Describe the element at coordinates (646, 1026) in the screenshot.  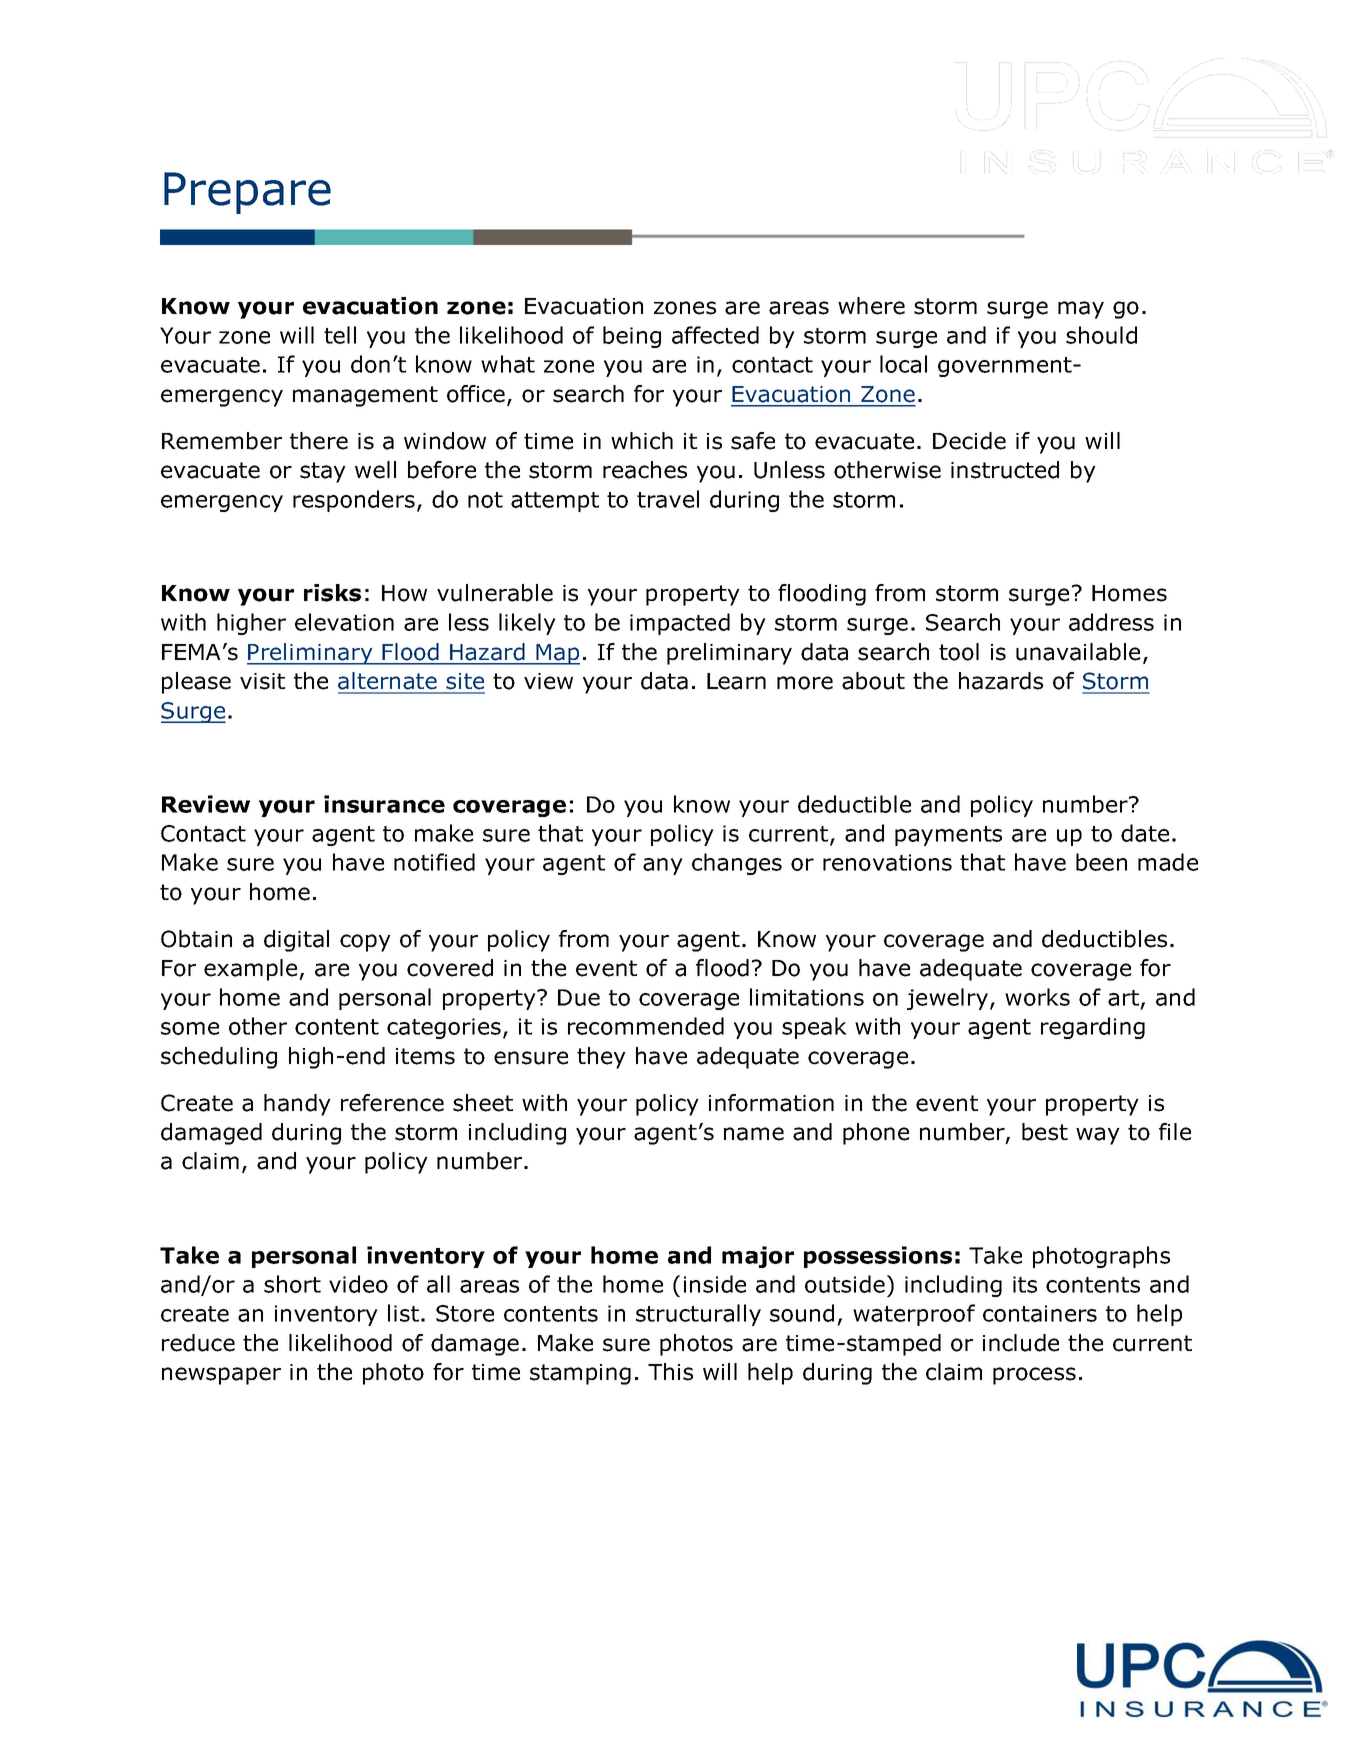
I see `recommended` at that location.
